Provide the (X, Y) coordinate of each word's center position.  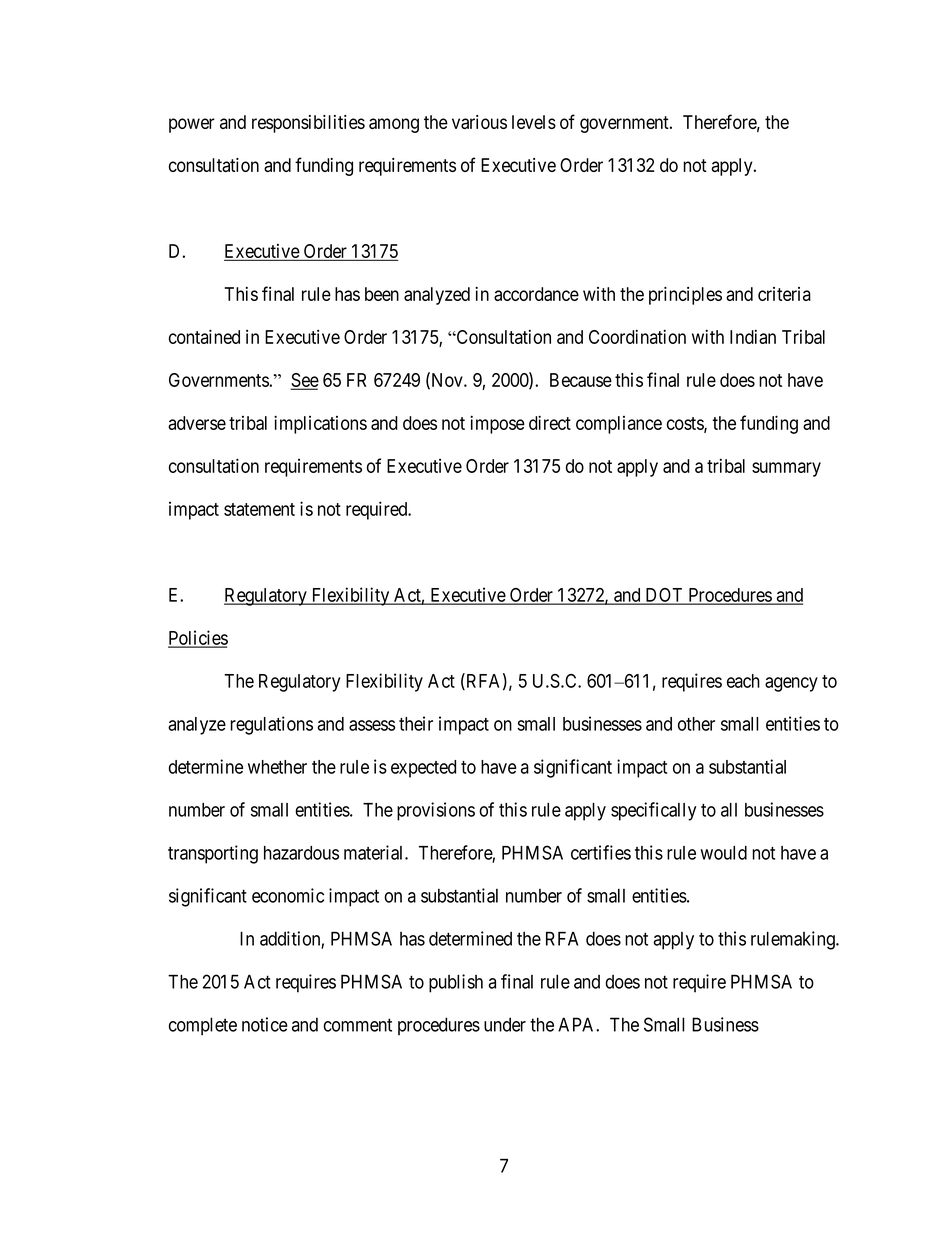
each (743, 681)
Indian (753, 336)
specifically (653, 811)
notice (265, 1024)
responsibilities (308, 124)
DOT (664, 596)
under (505, 1024)
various (479, 122)
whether (277, 767)
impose (497, 424)
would (723, 853)
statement (259, 509)
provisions (436, 811)
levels (534, 122)
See (305, 381)
